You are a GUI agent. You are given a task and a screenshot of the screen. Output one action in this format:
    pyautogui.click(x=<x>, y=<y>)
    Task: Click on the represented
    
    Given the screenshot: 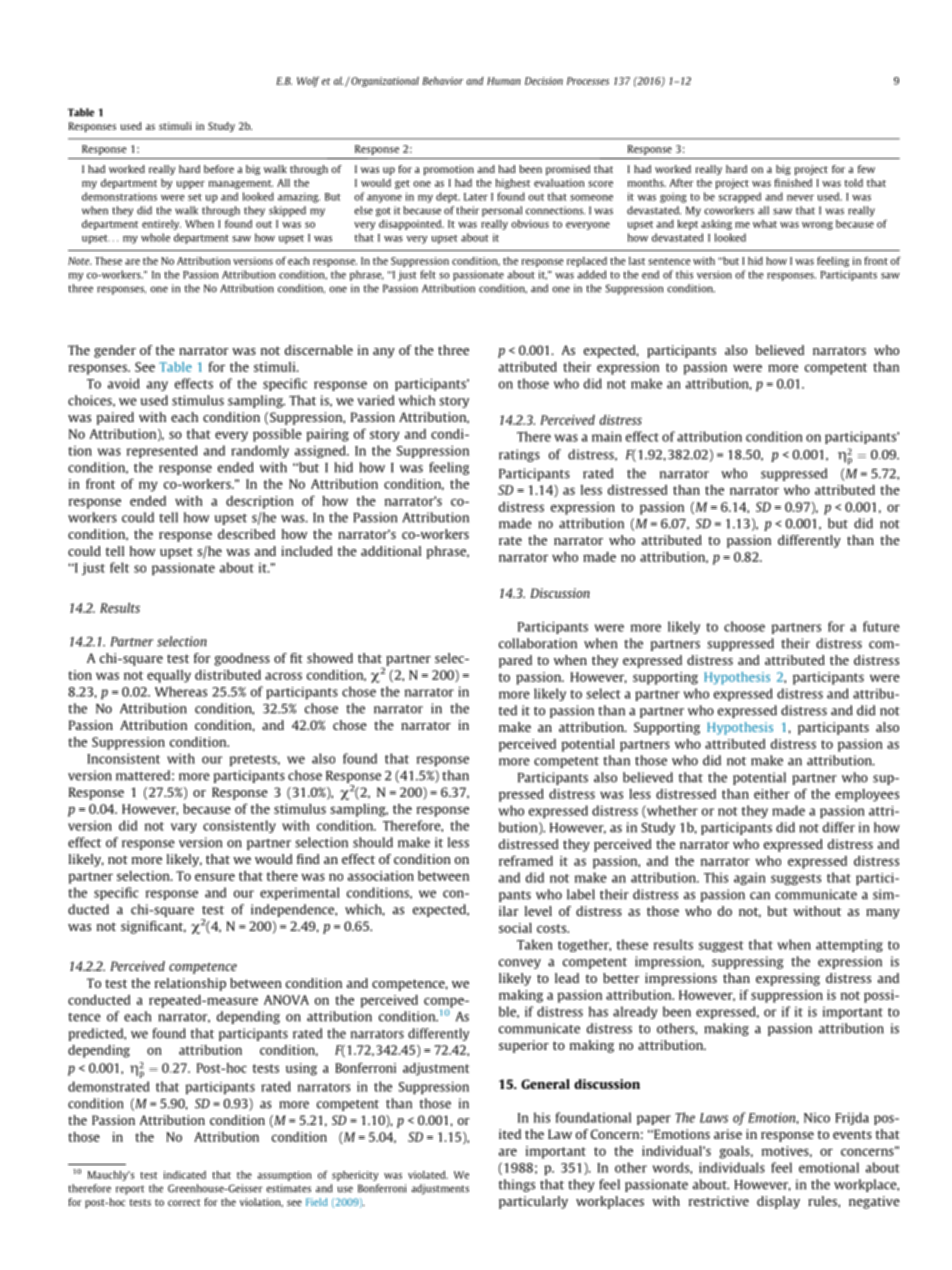 What is the action you would take?
    pyautogui.click(x=162, y=451)
